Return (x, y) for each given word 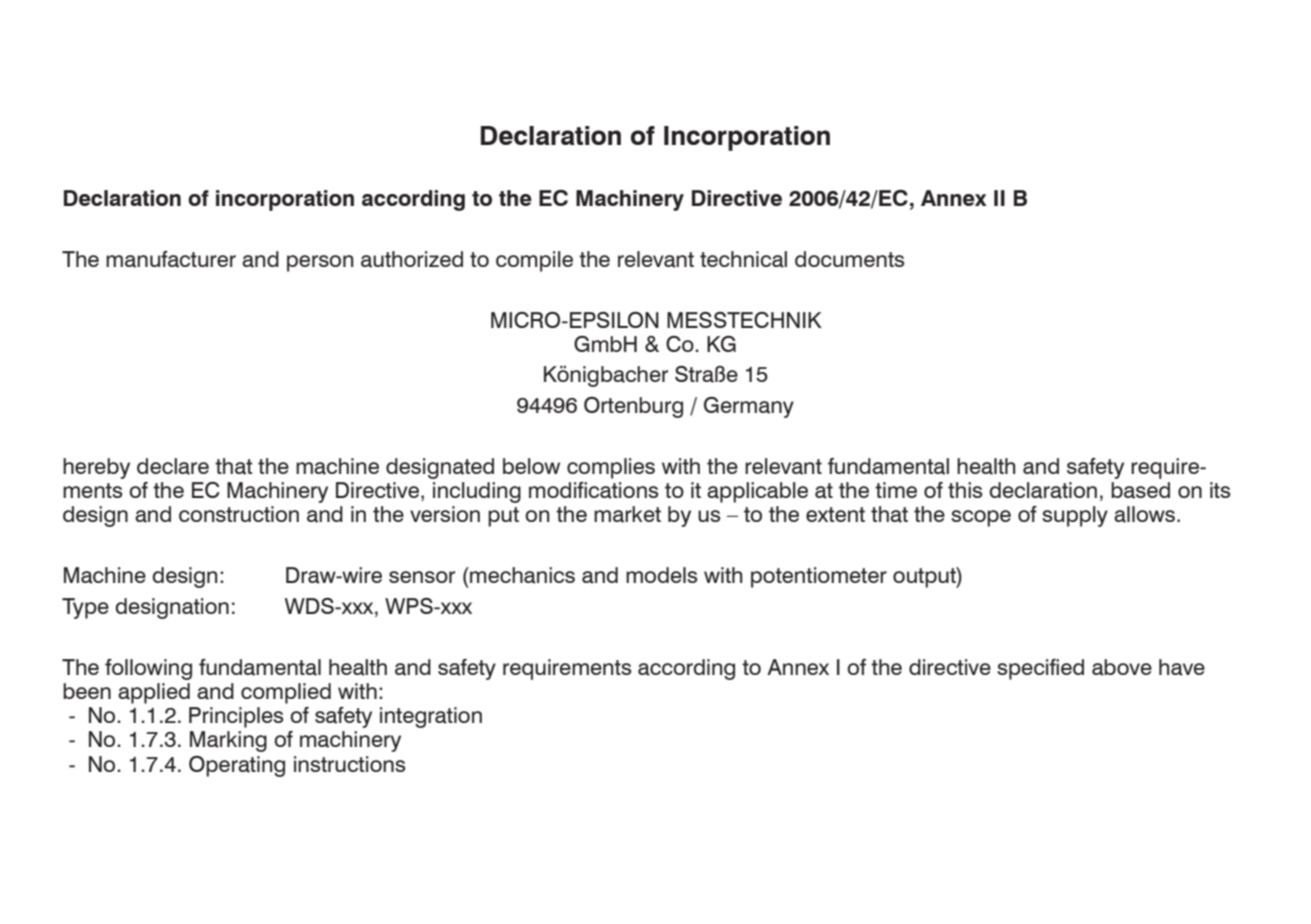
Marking (228, 741)
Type (85, 608)
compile (534, 261)
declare (173, 466)
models (661, 575)
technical (743, 259)
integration (431, 717)
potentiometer (819, 577)
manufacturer (171, 259)
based (1140, 490)
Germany (749, 407)
